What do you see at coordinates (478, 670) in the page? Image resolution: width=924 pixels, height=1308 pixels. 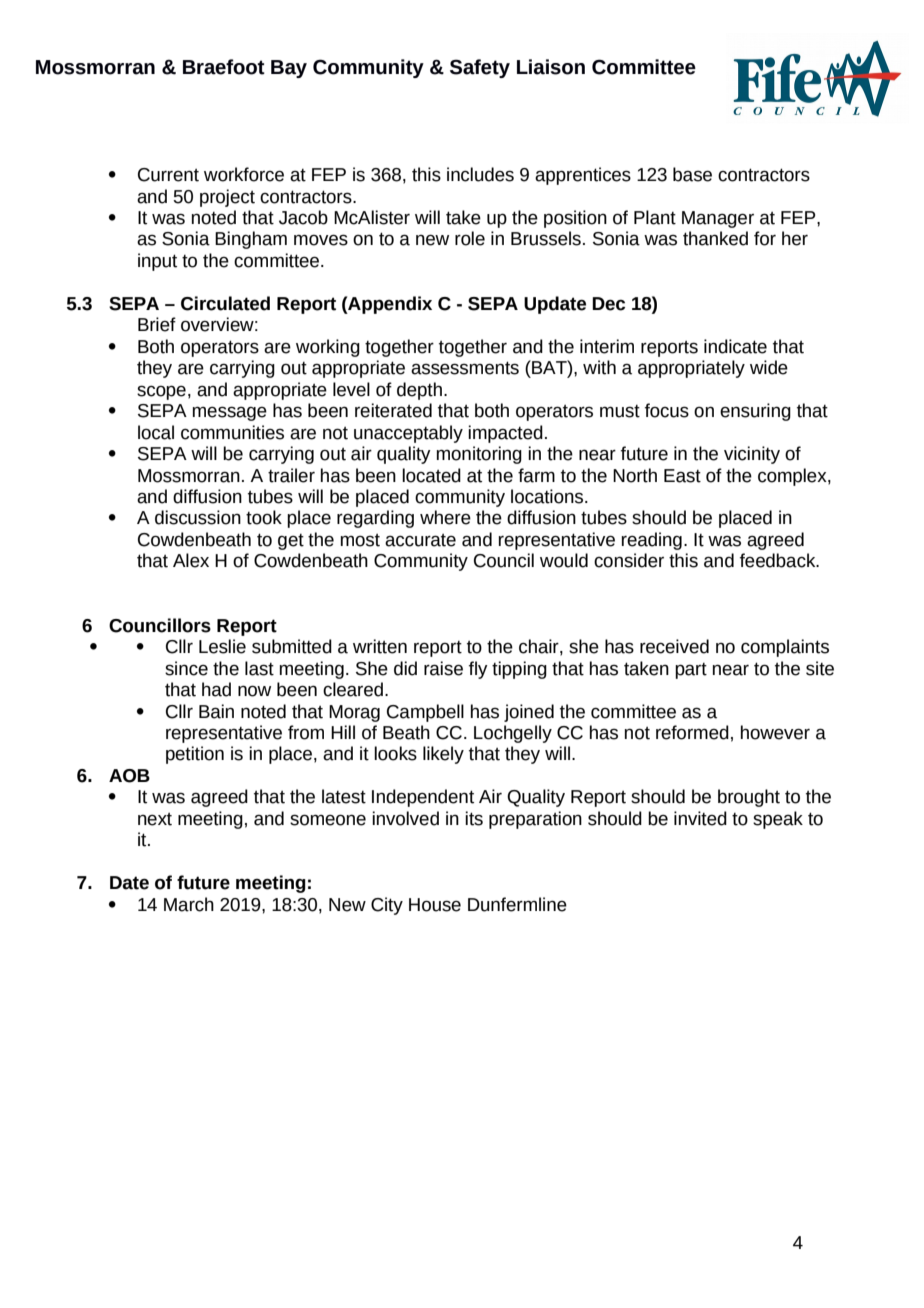 I see `fly` at bounding box center [478, 670].
